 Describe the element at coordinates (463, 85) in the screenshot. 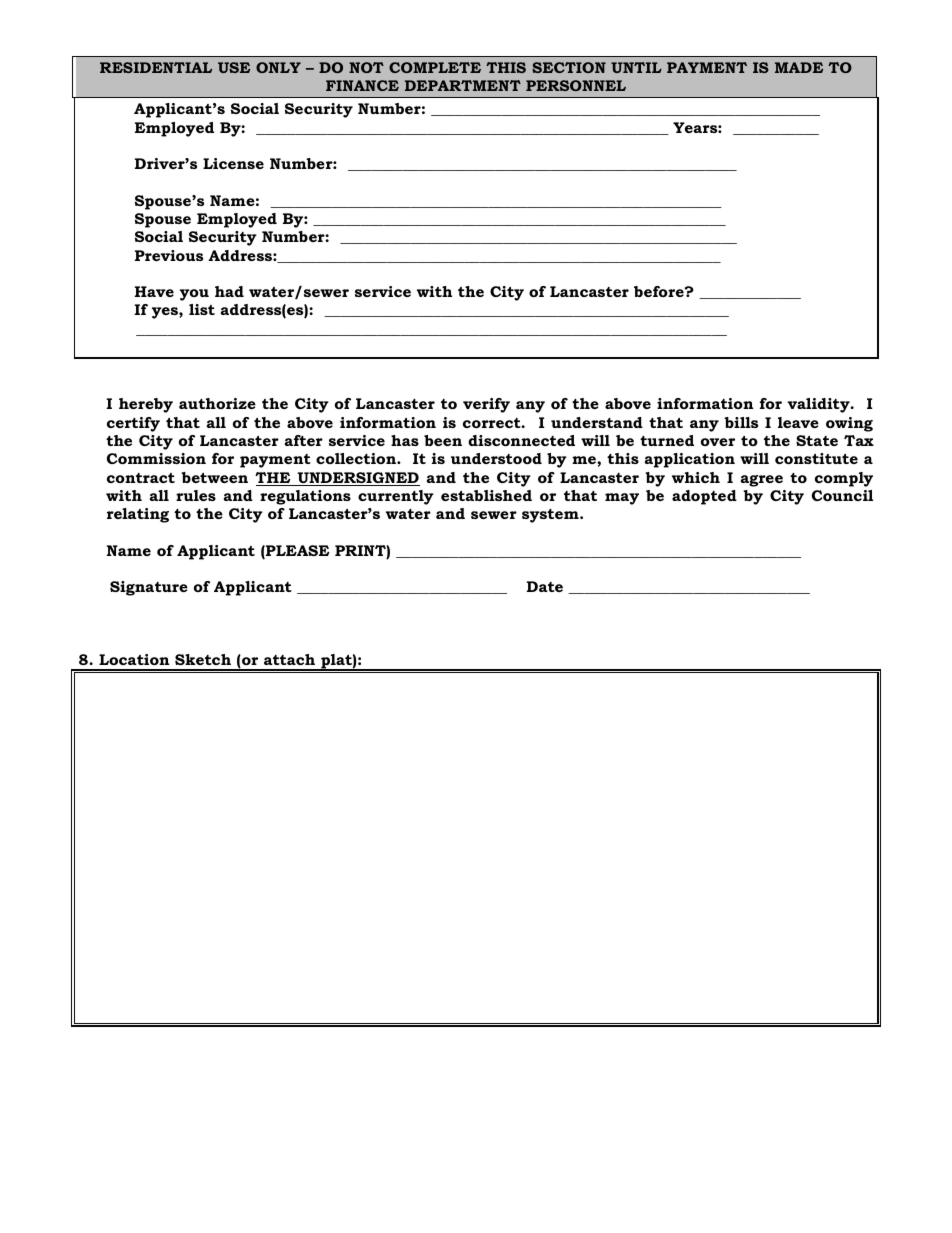

I see `DEPARTMENT` at that location.
